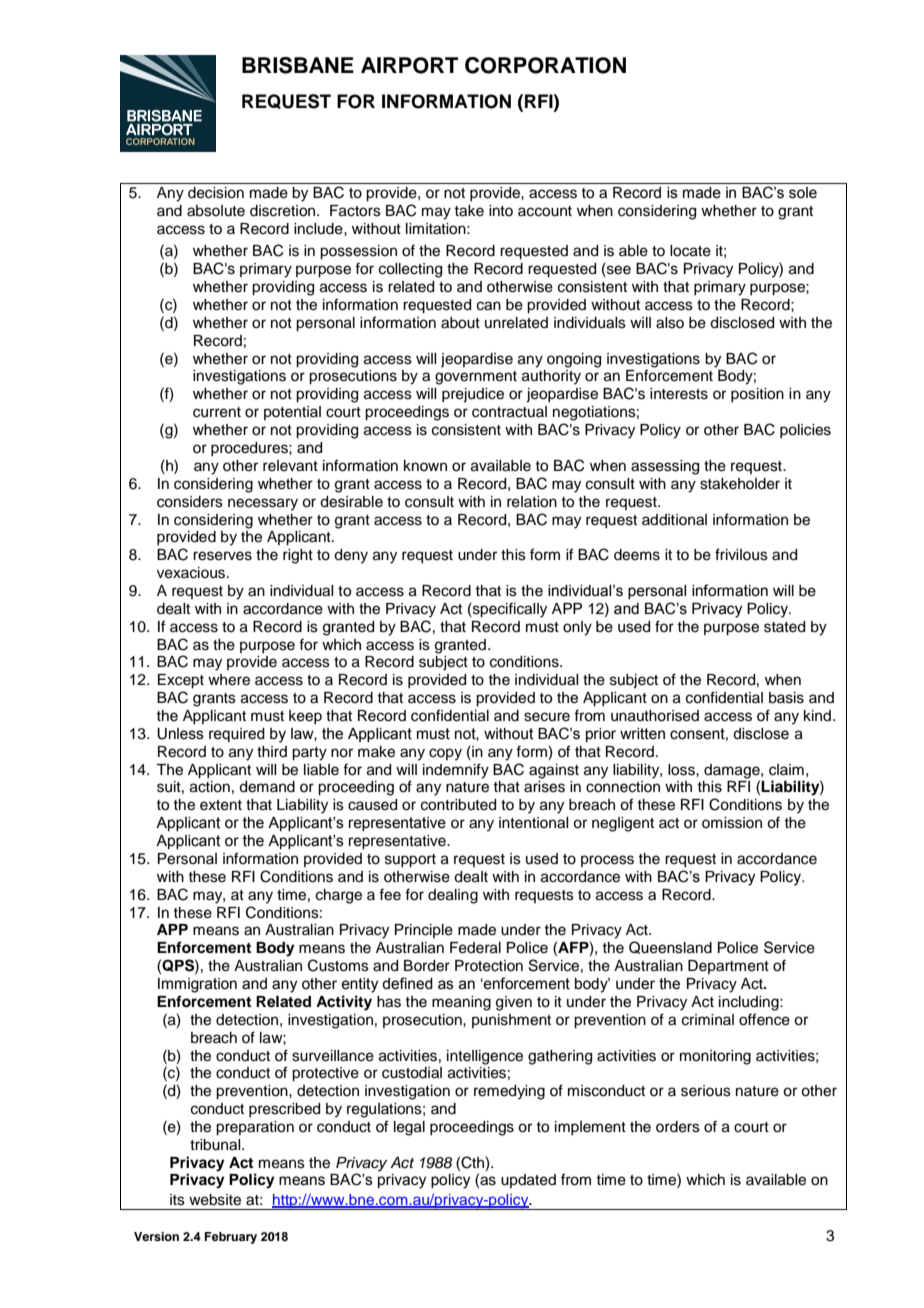 This document has width=924, height=1308. I want to click on Department, so click(728, 967).
